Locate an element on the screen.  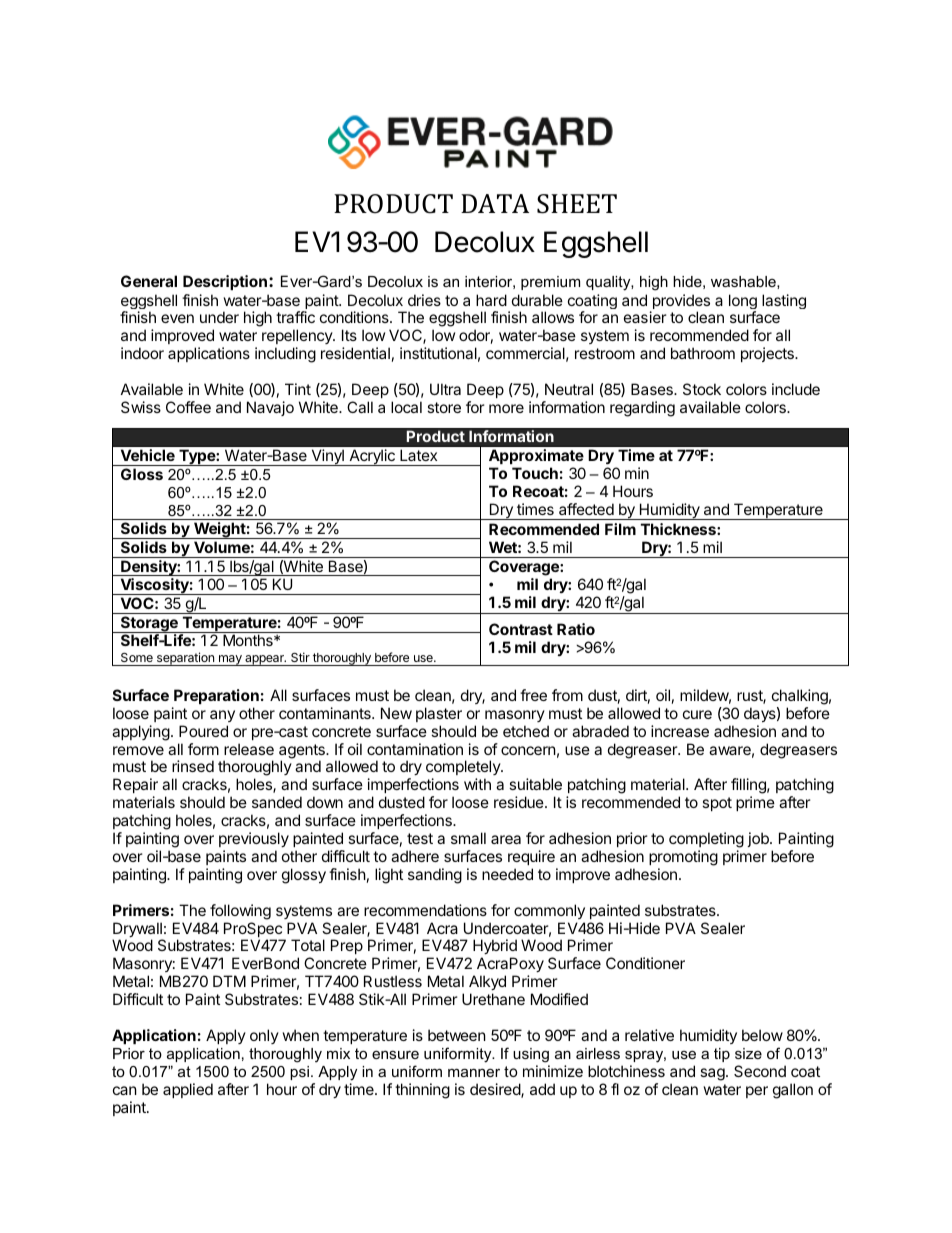
promoting is located at coordinates (683, 858).
